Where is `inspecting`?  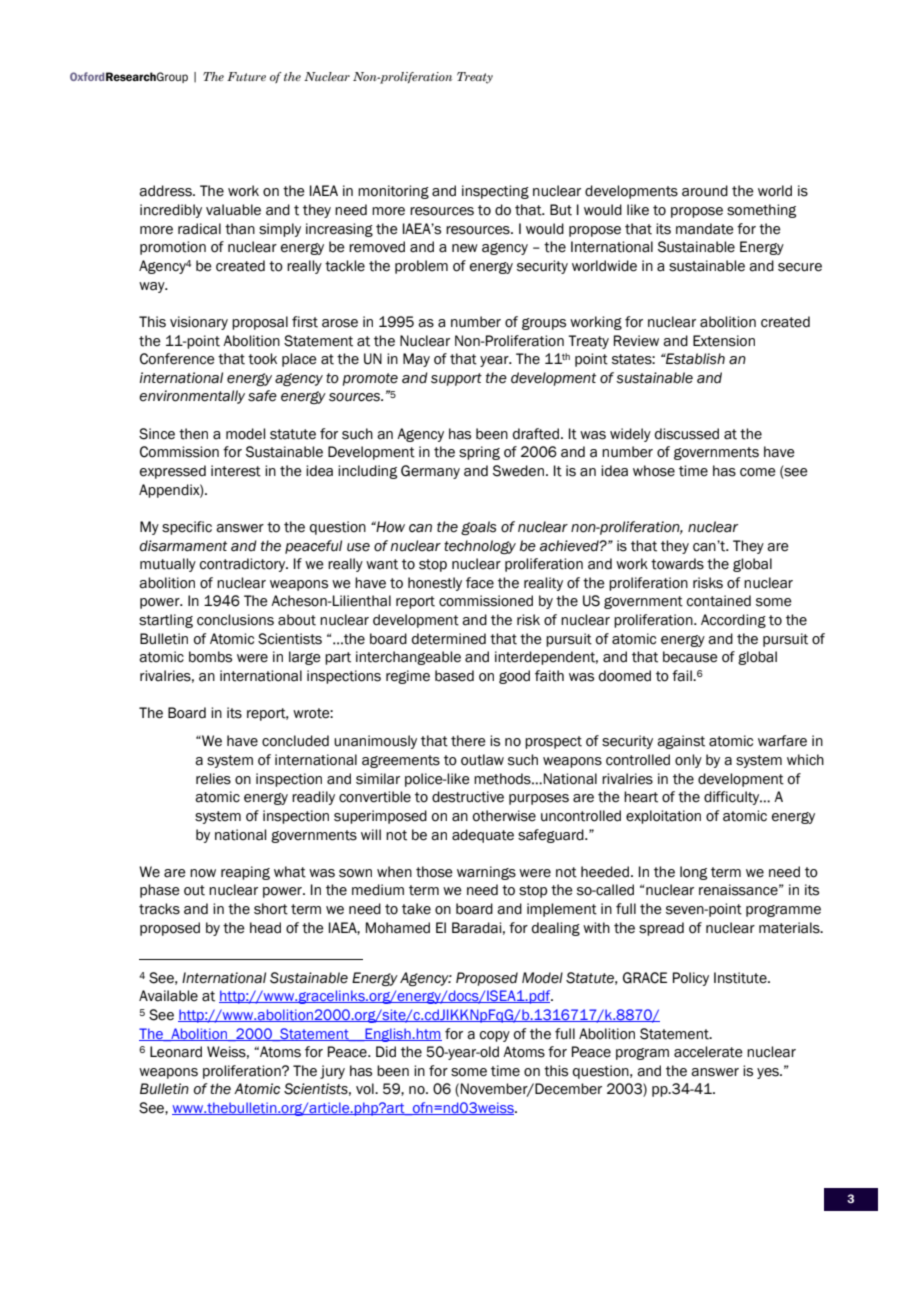
inspecting is located at coordinates (495, 192).
